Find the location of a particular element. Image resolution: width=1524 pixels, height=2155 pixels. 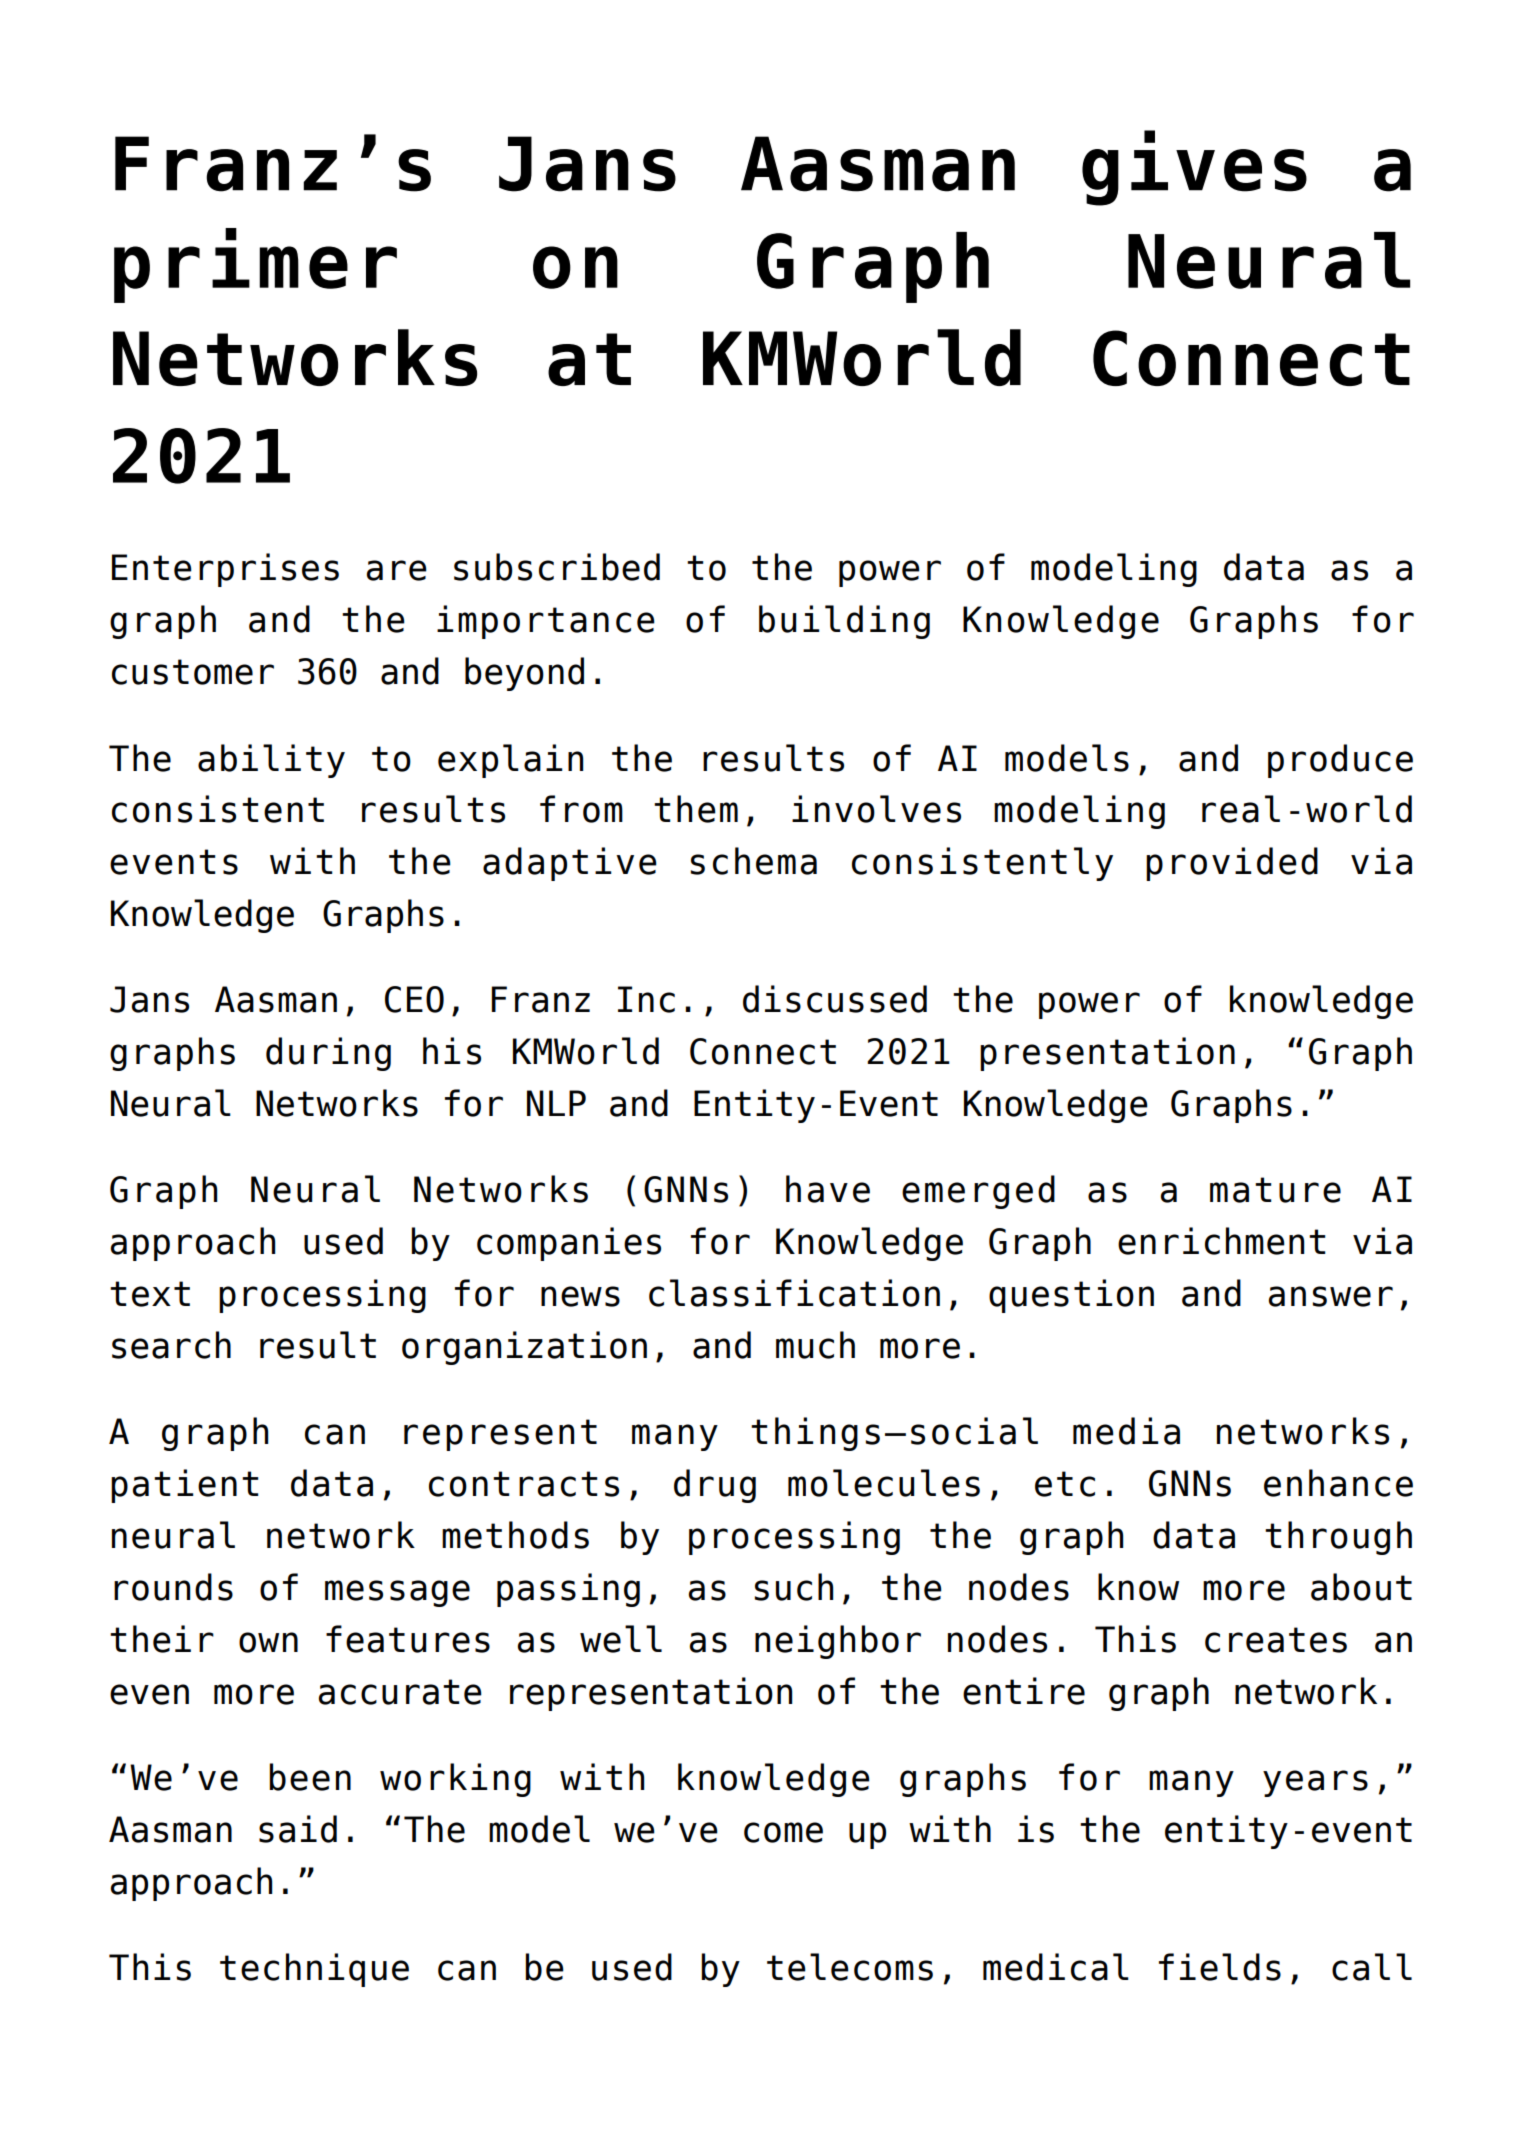

building is located at coordinates (844, 622).
